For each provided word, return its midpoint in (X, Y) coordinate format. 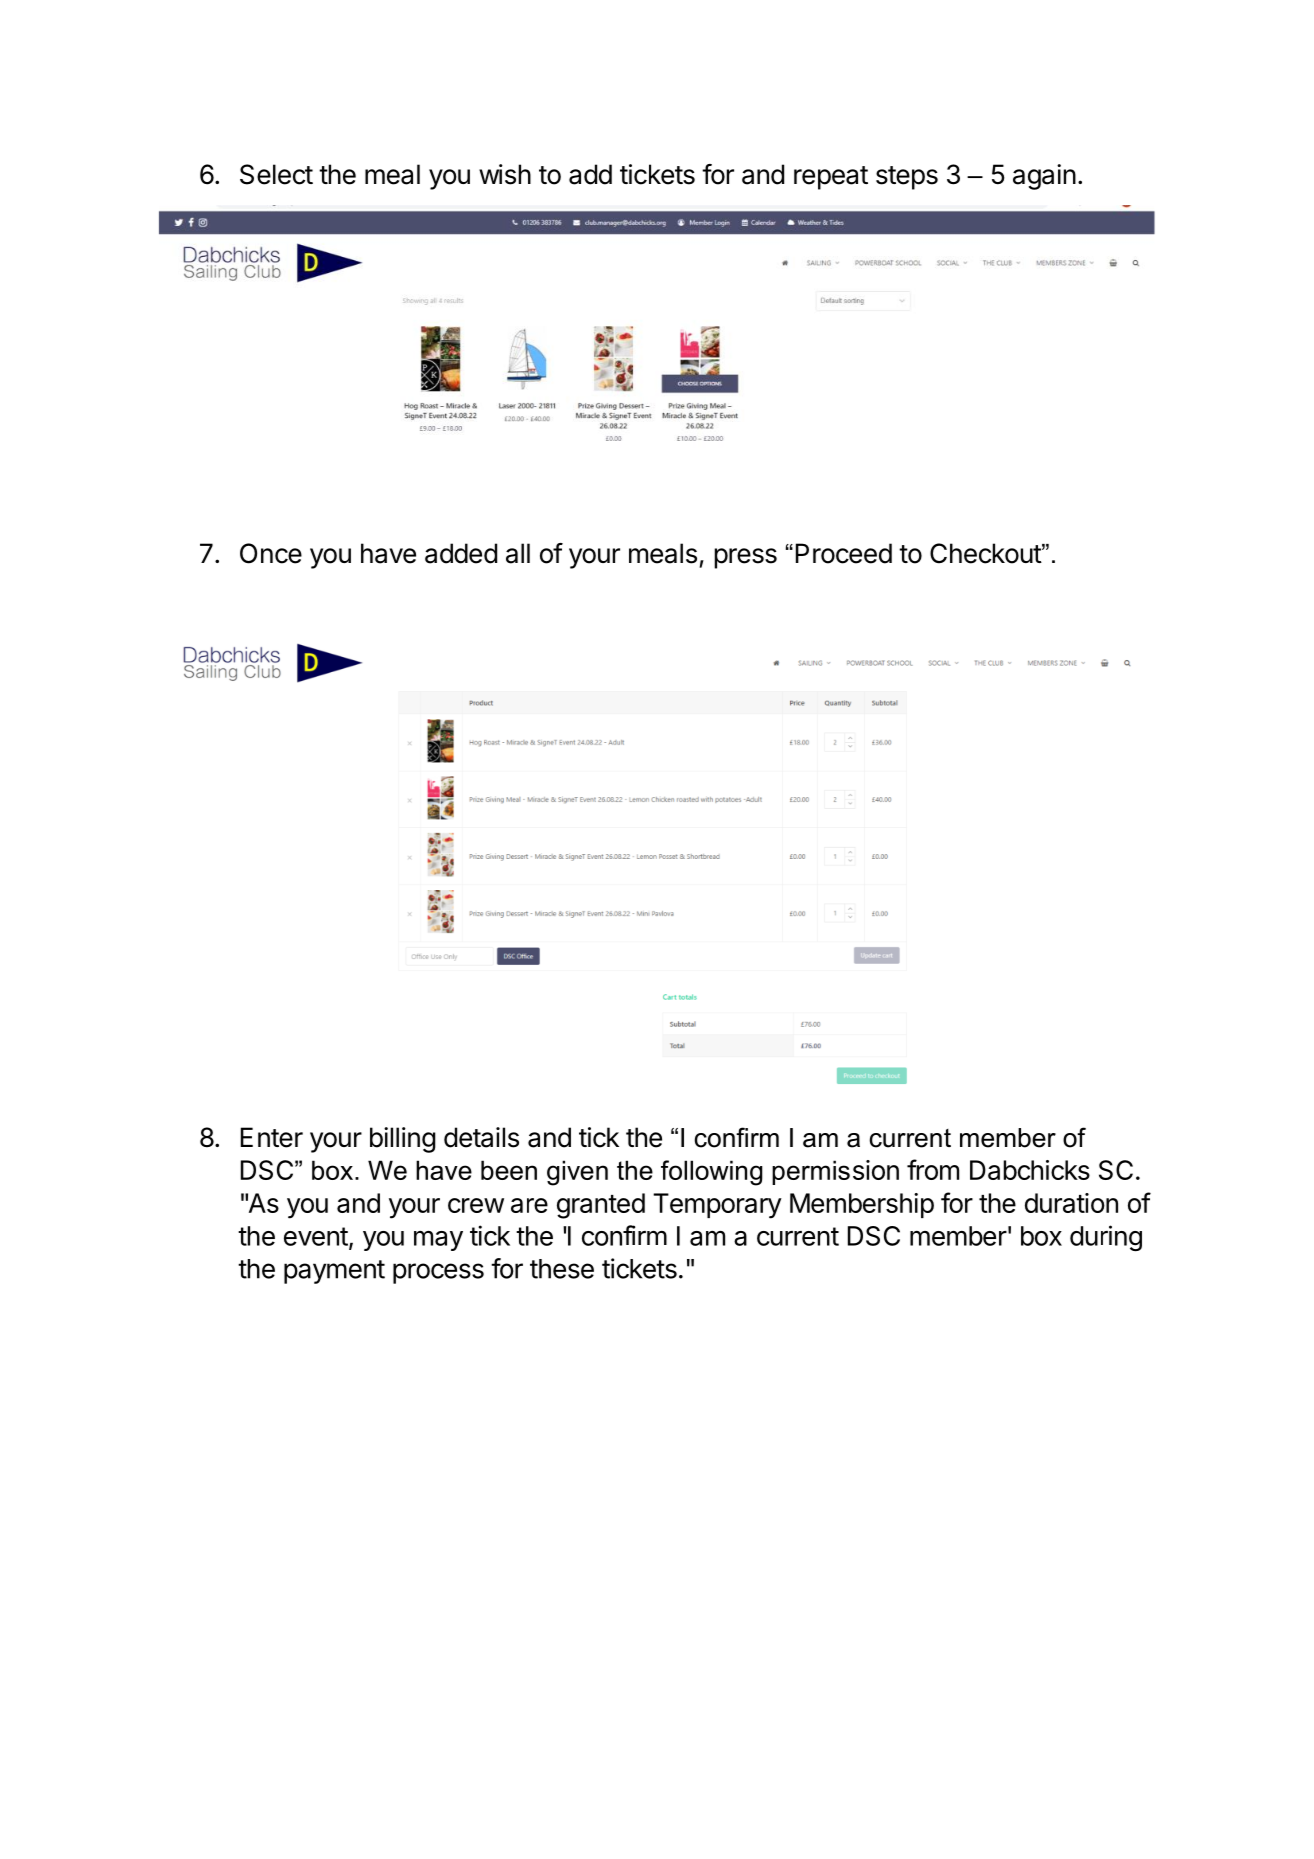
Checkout (986, 553)
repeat (831, 178)
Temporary (717, 1206)
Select (276, 174)
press (745, 558)
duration (1071, 1203)
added (461, 553)
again (1044, 177)
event (316, 1236)
